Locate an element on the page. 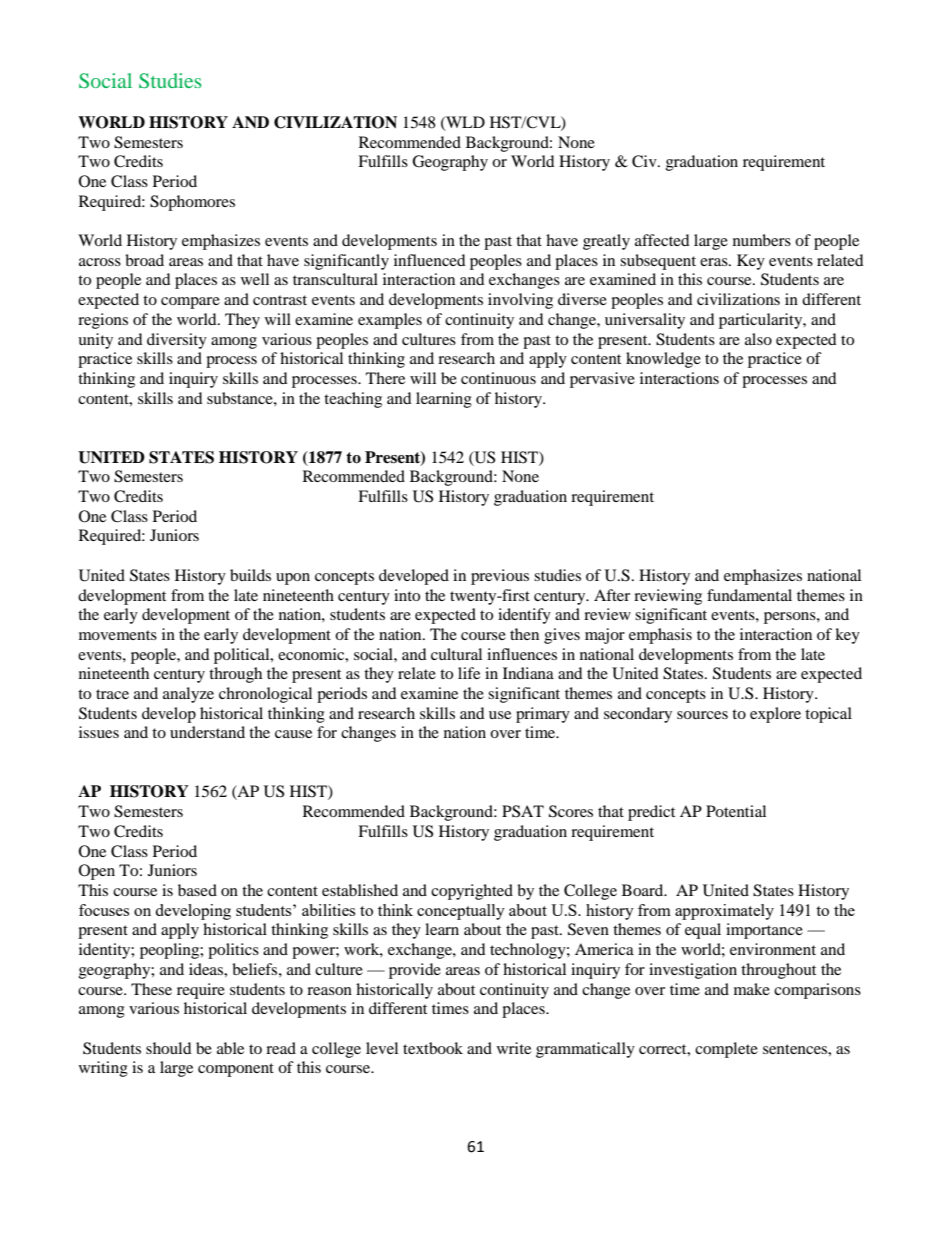 The image size is (952, 1233). life is located at coordinates (469, 673).
